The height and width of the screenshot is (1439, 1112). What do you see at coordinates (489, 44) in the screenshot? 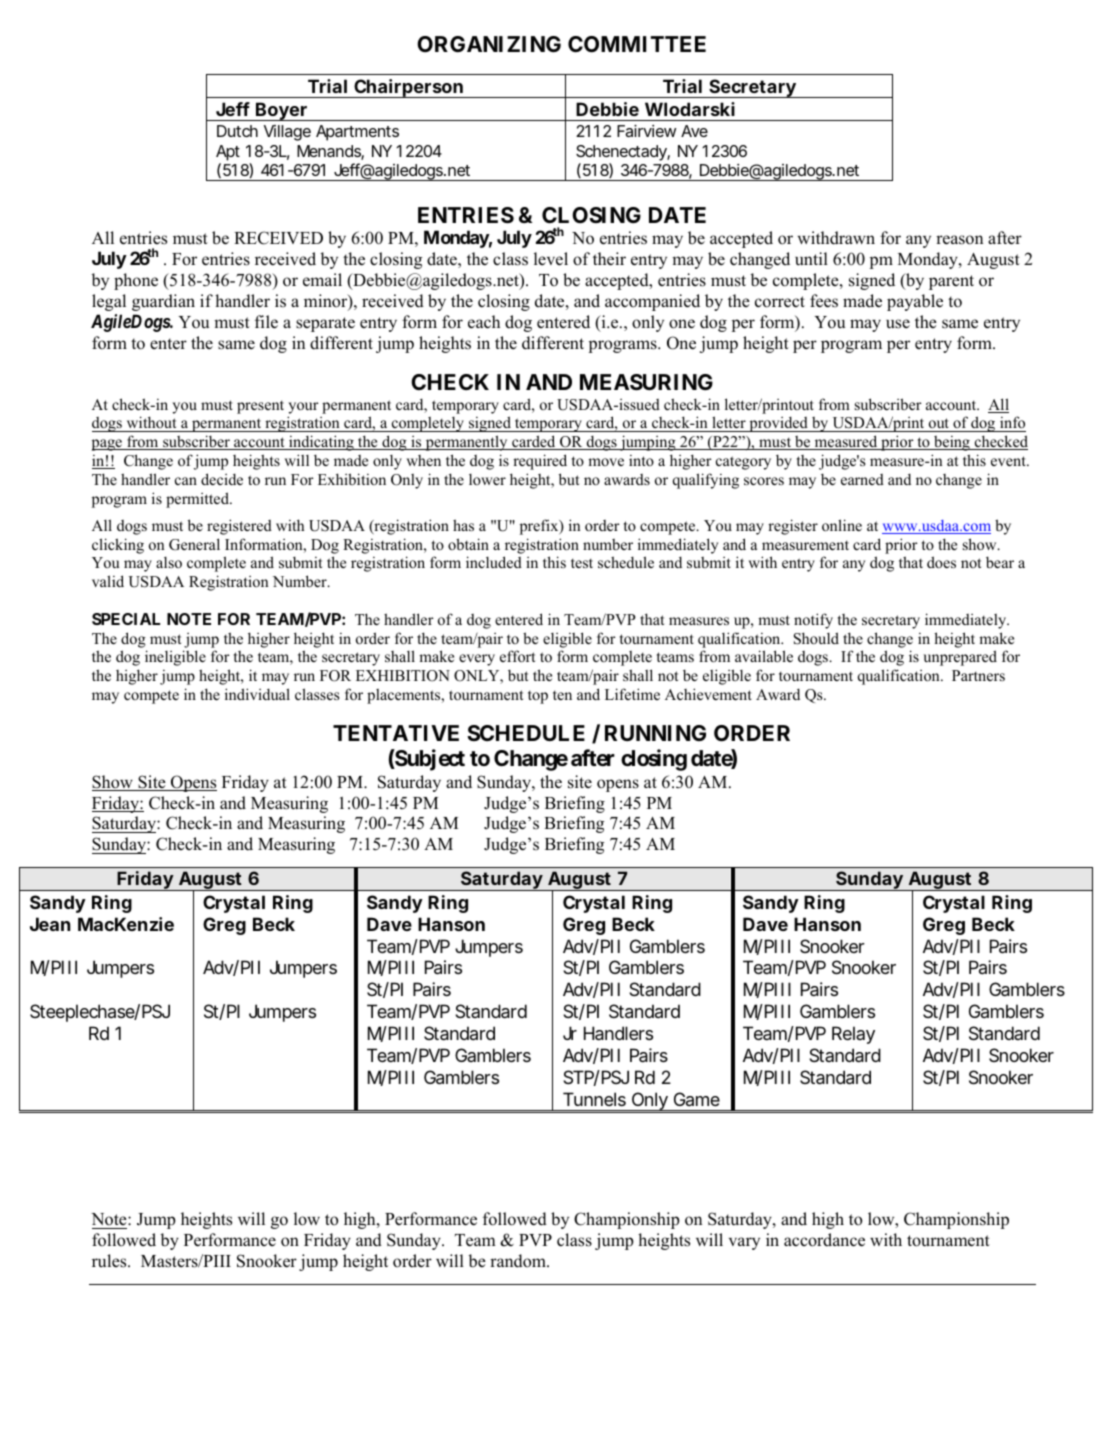
I see `ORGANIZING` at bounding box center [489, 44].
